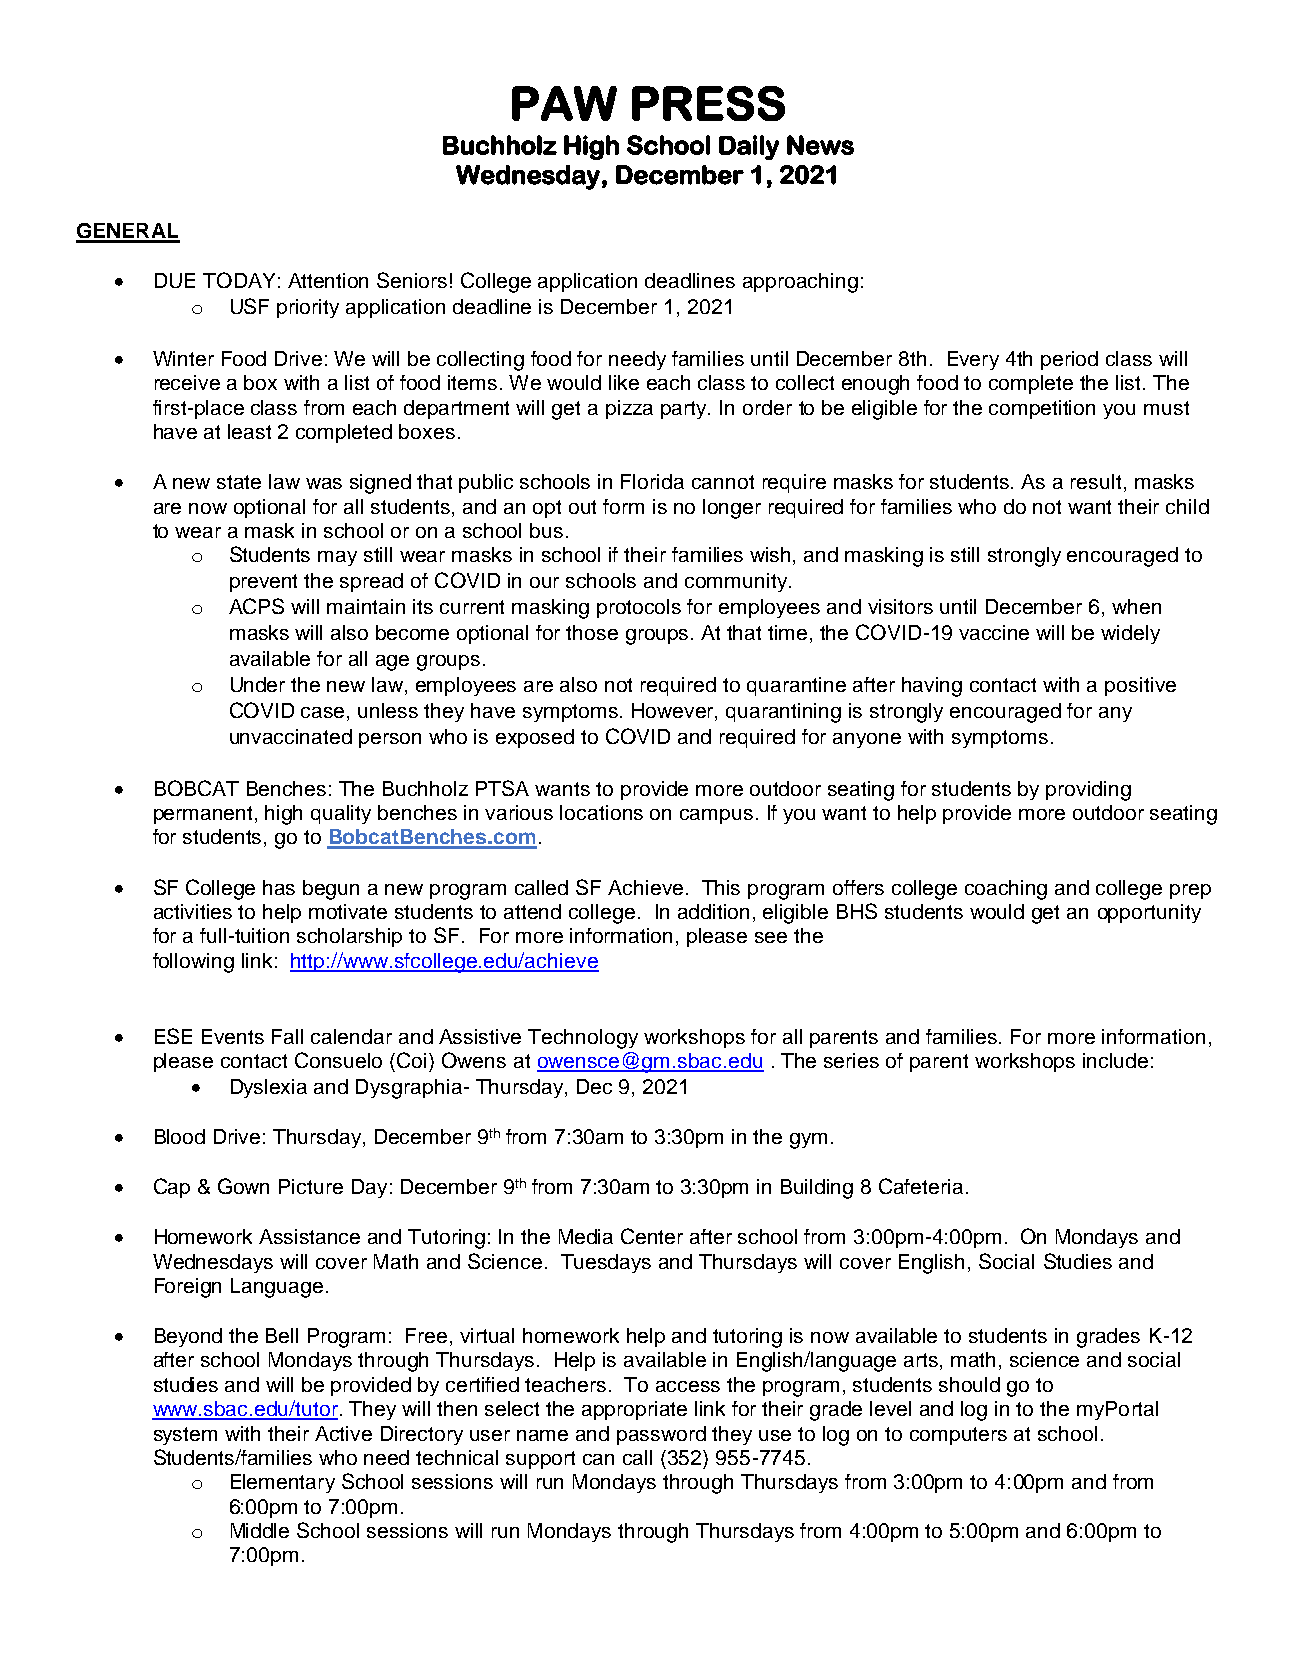 This image has height=1677, width=1296. Describe the element at coordinates (820, 145) in the image. I see `News` at that location.
